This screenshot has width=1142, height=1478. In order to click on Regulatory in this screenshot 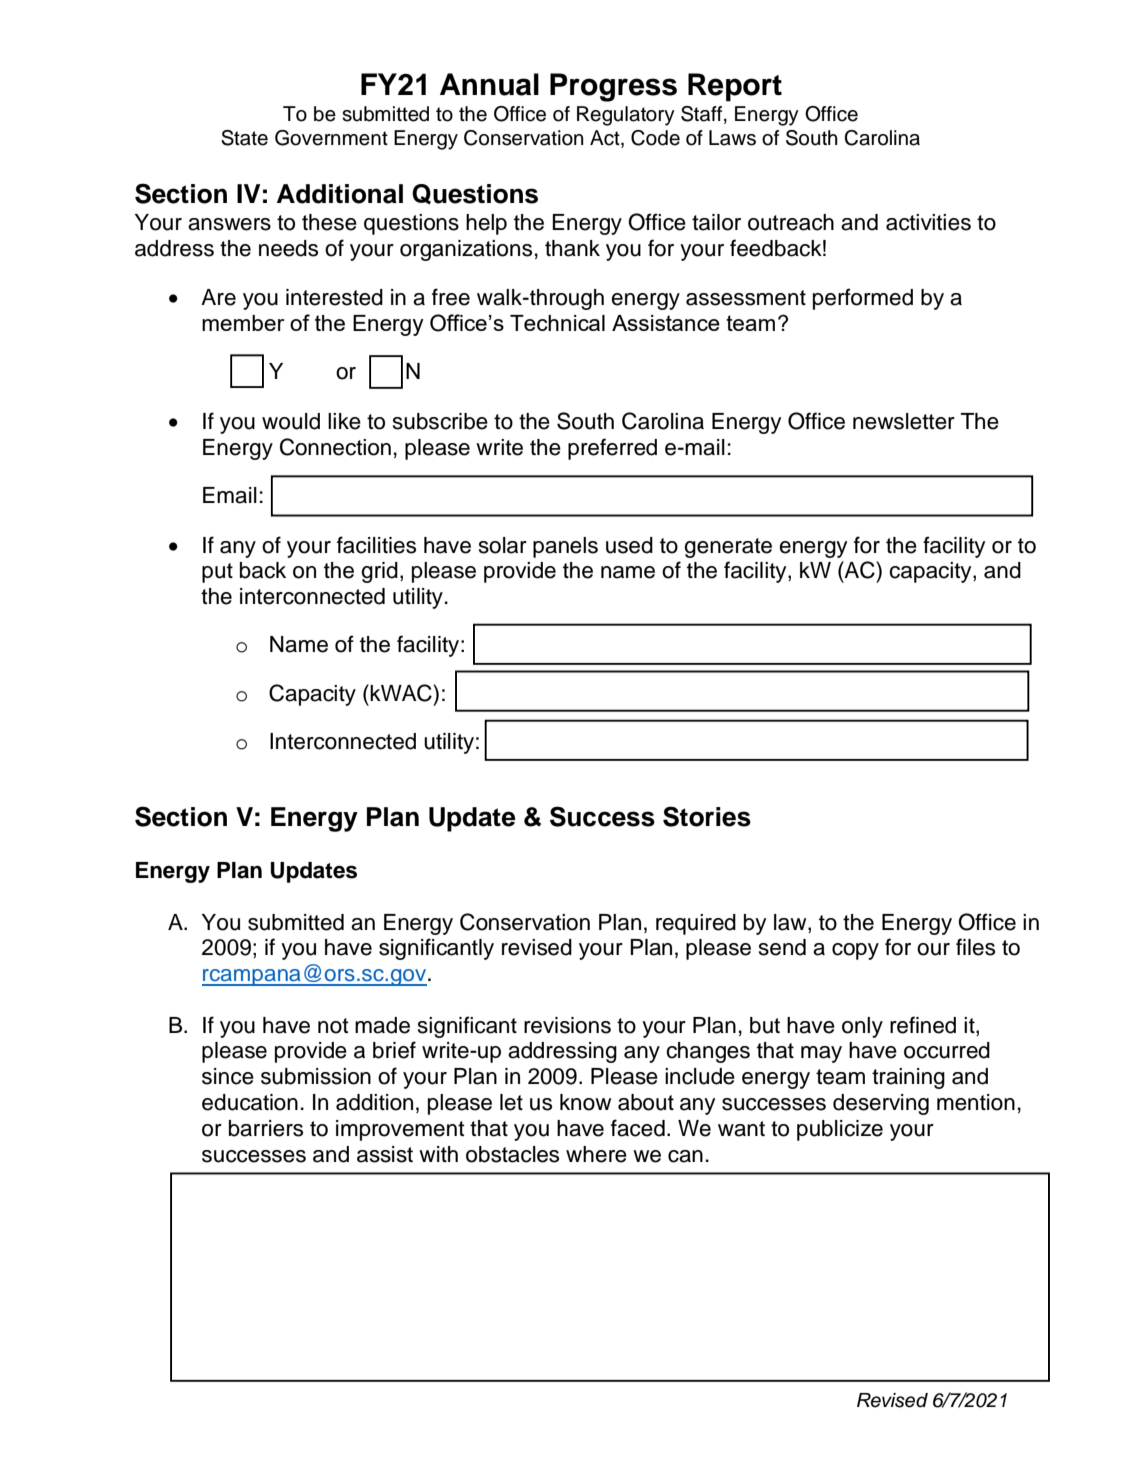, I will do `click(626, 116)`.
